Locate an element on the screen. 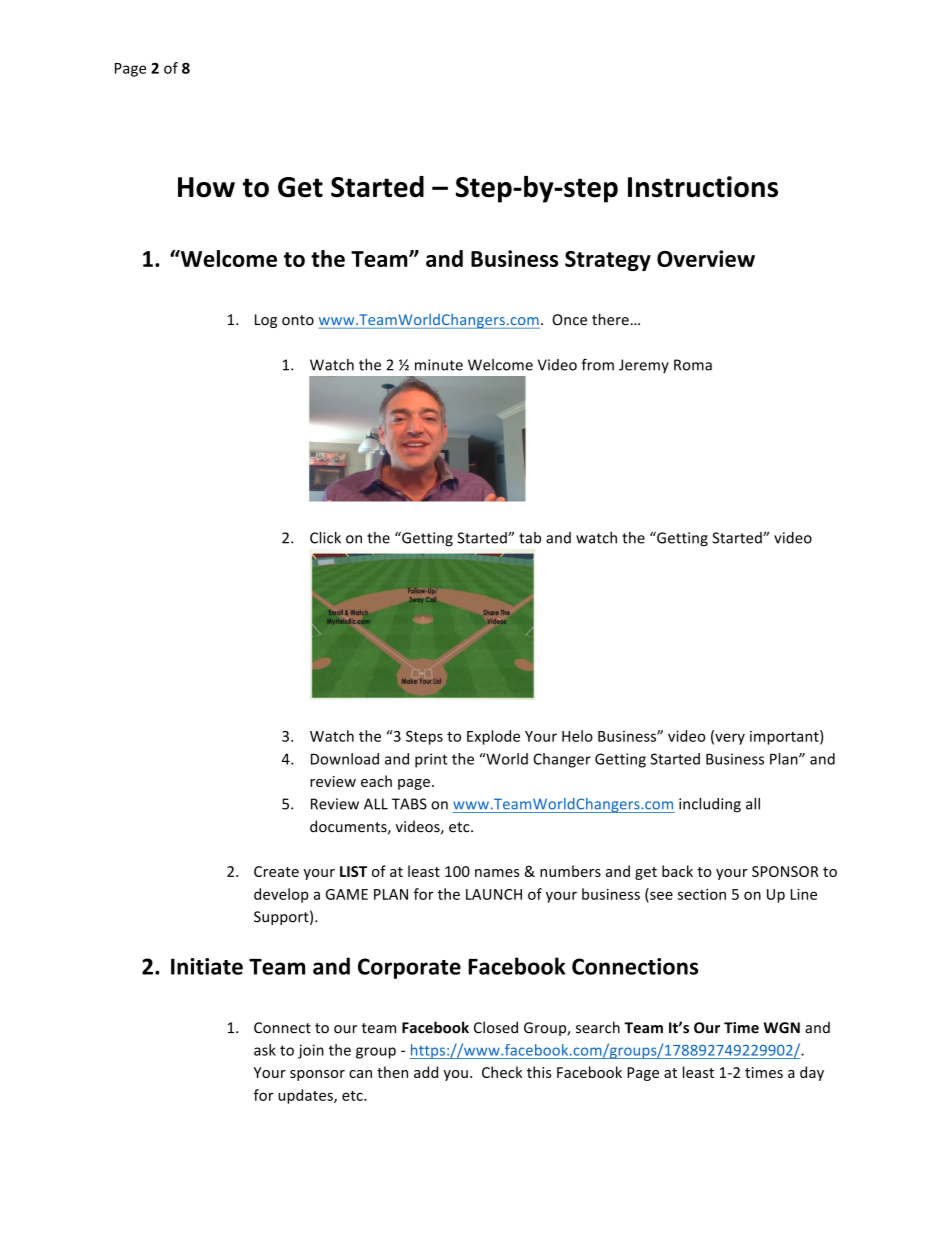  ask is located at coordinates (265, 1050).
